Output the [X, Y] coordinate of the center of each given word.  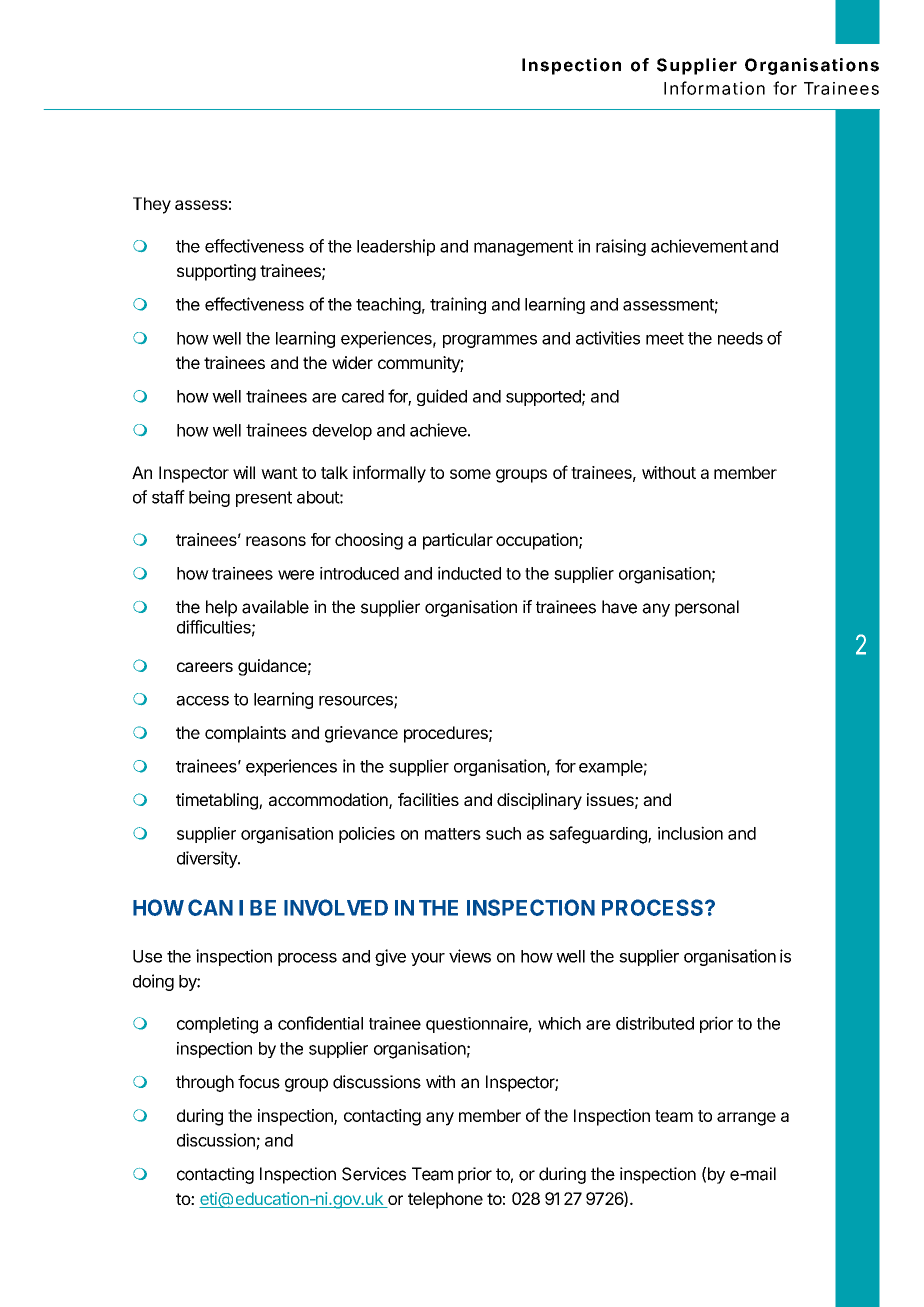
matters [453, 834]
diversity [208, 859]
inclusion [690, 833]
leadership [396, 247]
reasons [276, 541]
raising [621, 247]
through [205, 1083]
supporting [216, 272]
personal [707, 608]
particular [458, 541]
